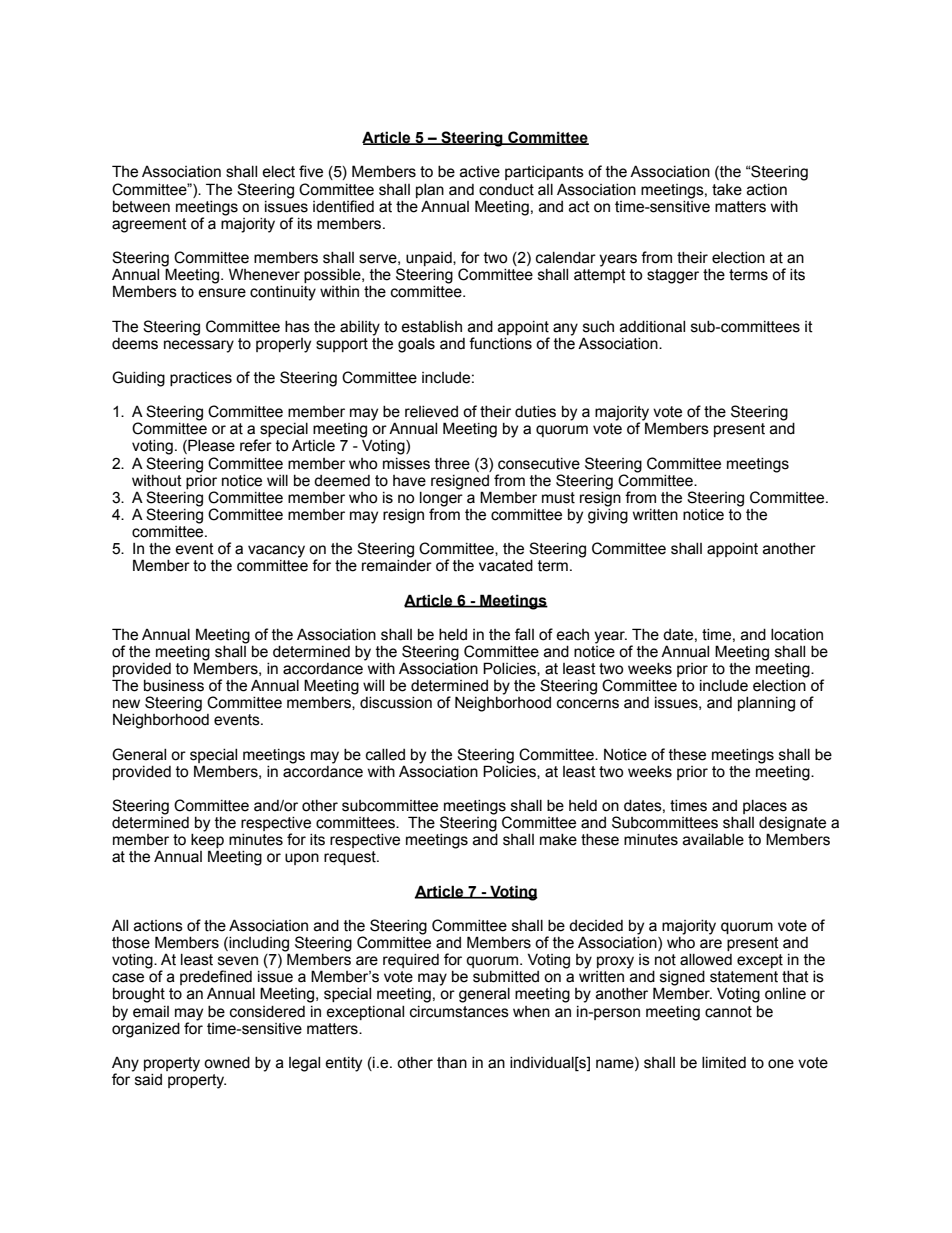 The image size is (952, 1233). Describe the element at coordinates (727, 190) in the screenshot. I see `take` at that location.
